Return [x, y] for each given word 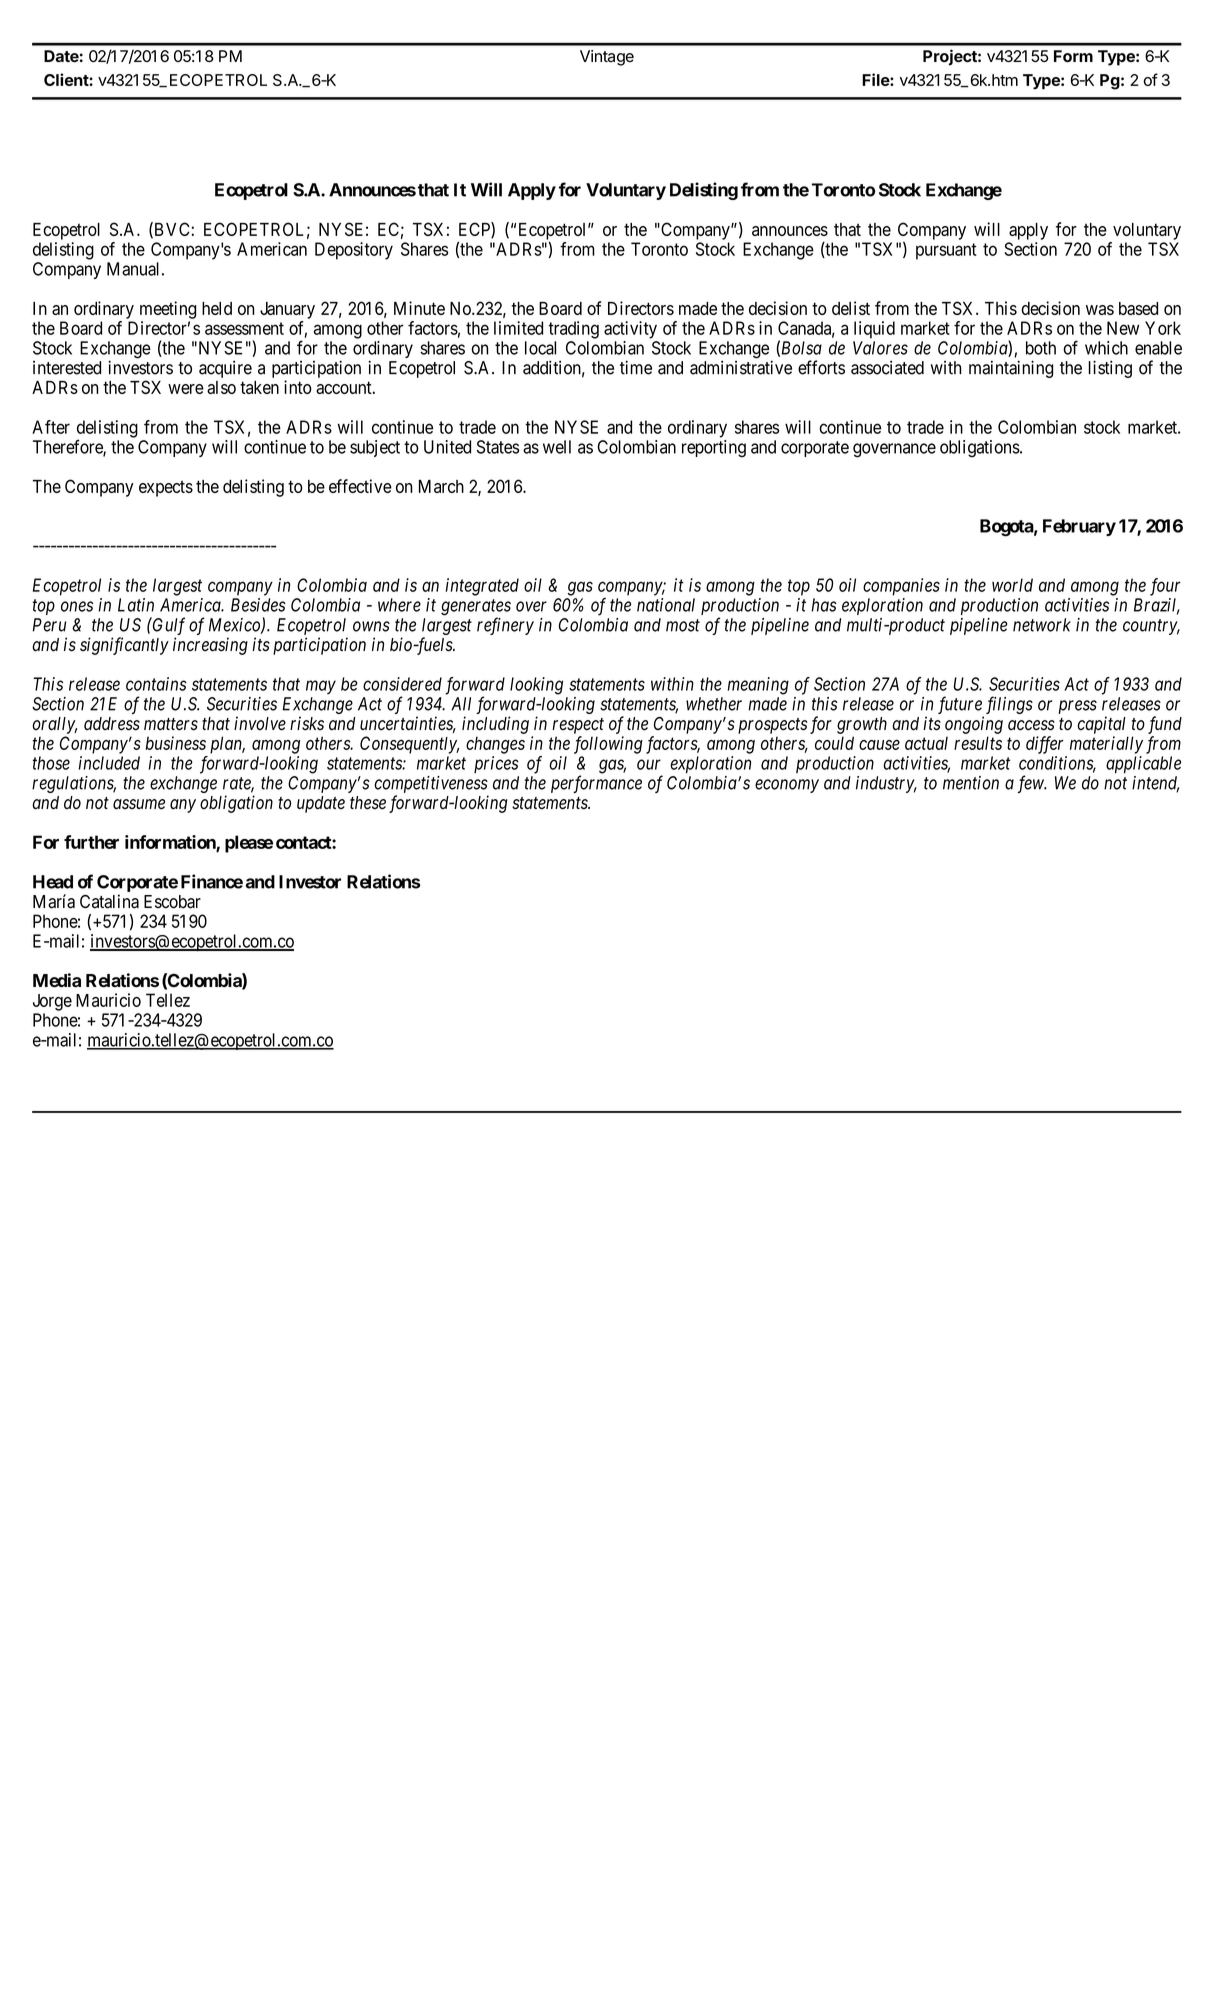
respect [578, 726]
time [636, 367]
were [186, 389]
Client [67, 79]
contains [156, 684]
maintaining [1011, 369]
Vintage [607, 58]
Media [57, 980]
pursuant [946, 251]
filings [1009, 705]
